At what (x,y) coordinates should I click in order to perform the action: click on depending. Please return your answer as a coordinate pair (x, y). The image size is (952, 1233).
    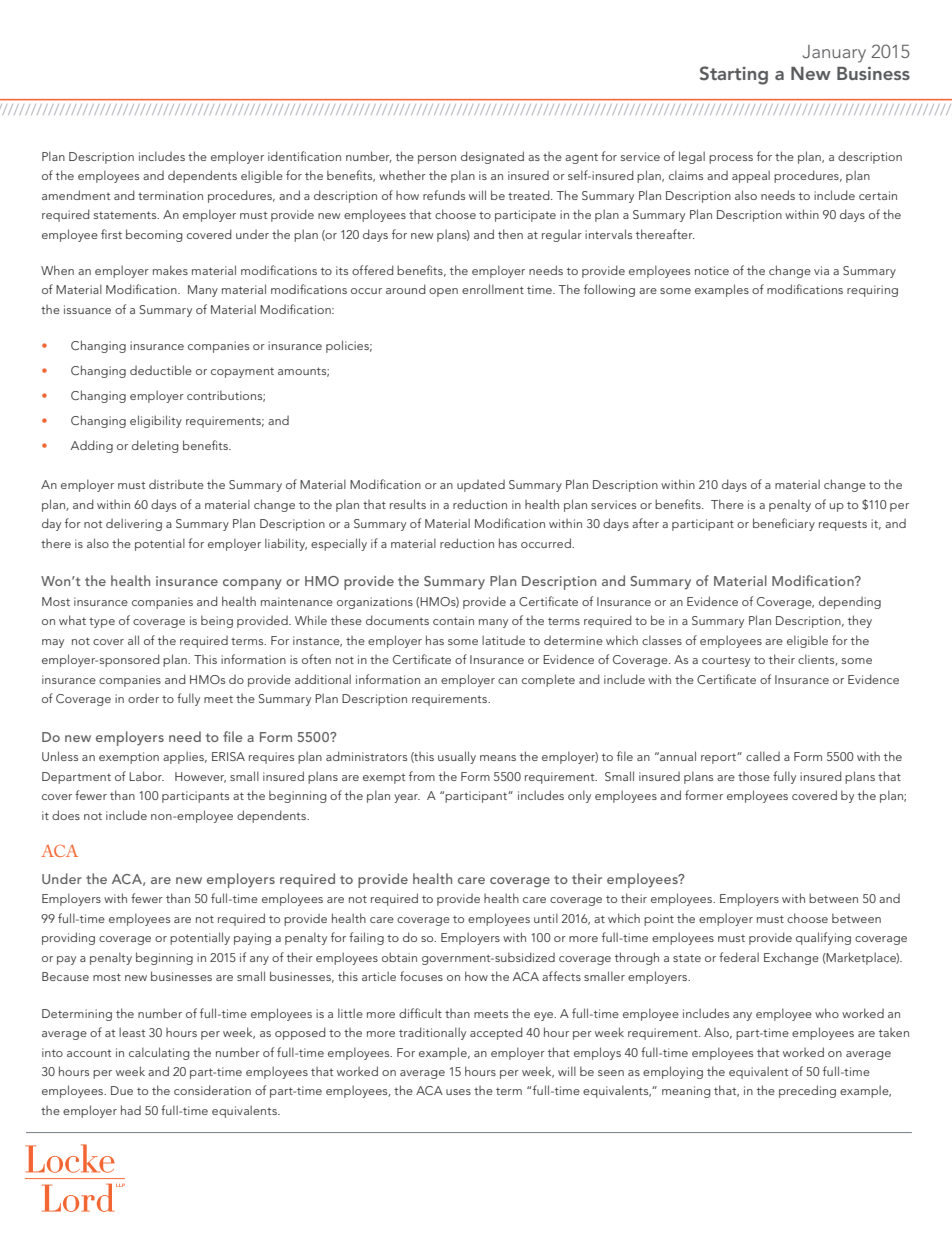
    Looking at the image, I should click on (850, 602).
